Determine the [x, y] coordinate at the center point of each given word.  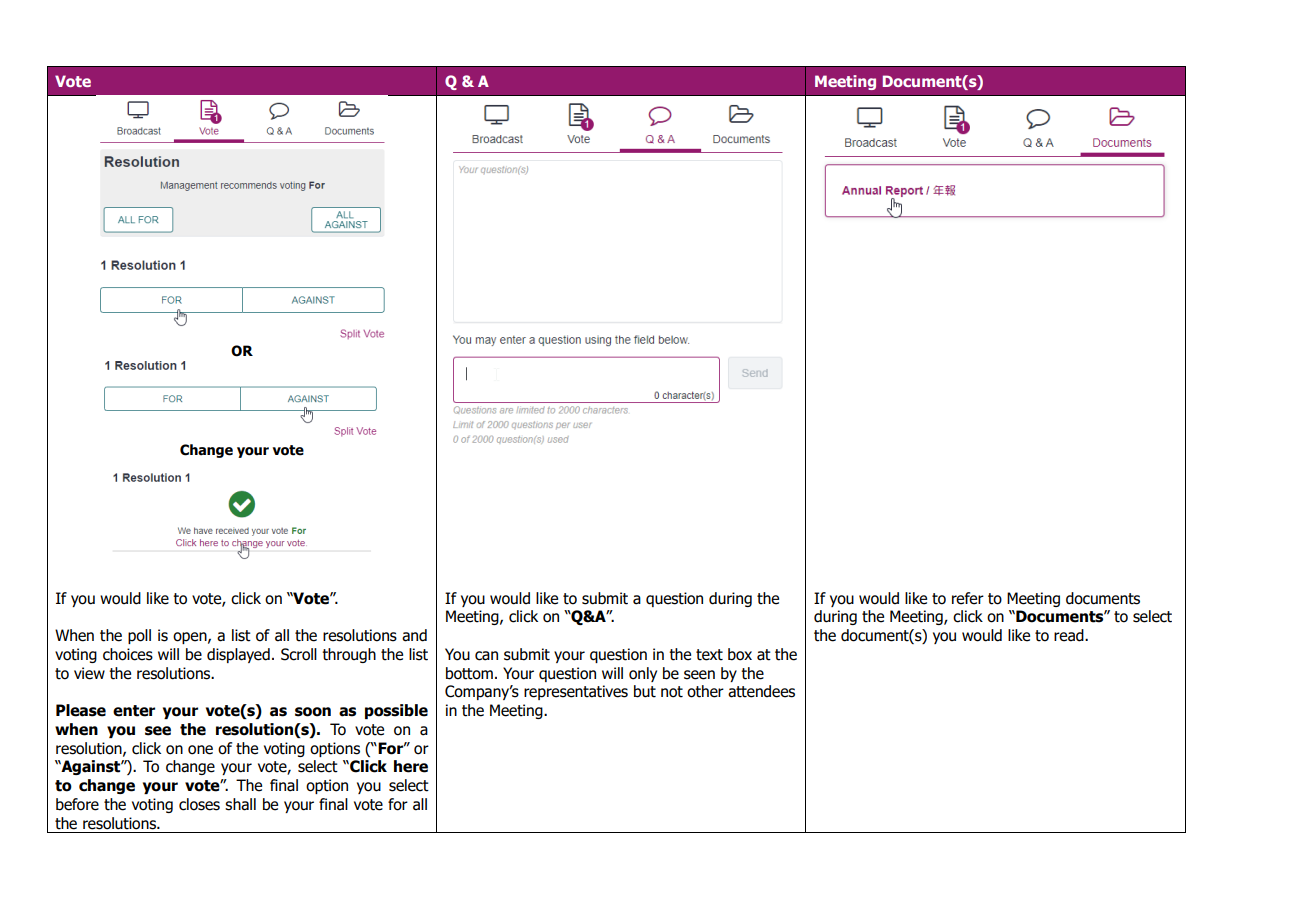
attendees [761, 691]
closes [199, 804]
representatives [576, 692]
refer [968, 598]
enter [134, 711]
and [414, 635]
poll [139, 636]
